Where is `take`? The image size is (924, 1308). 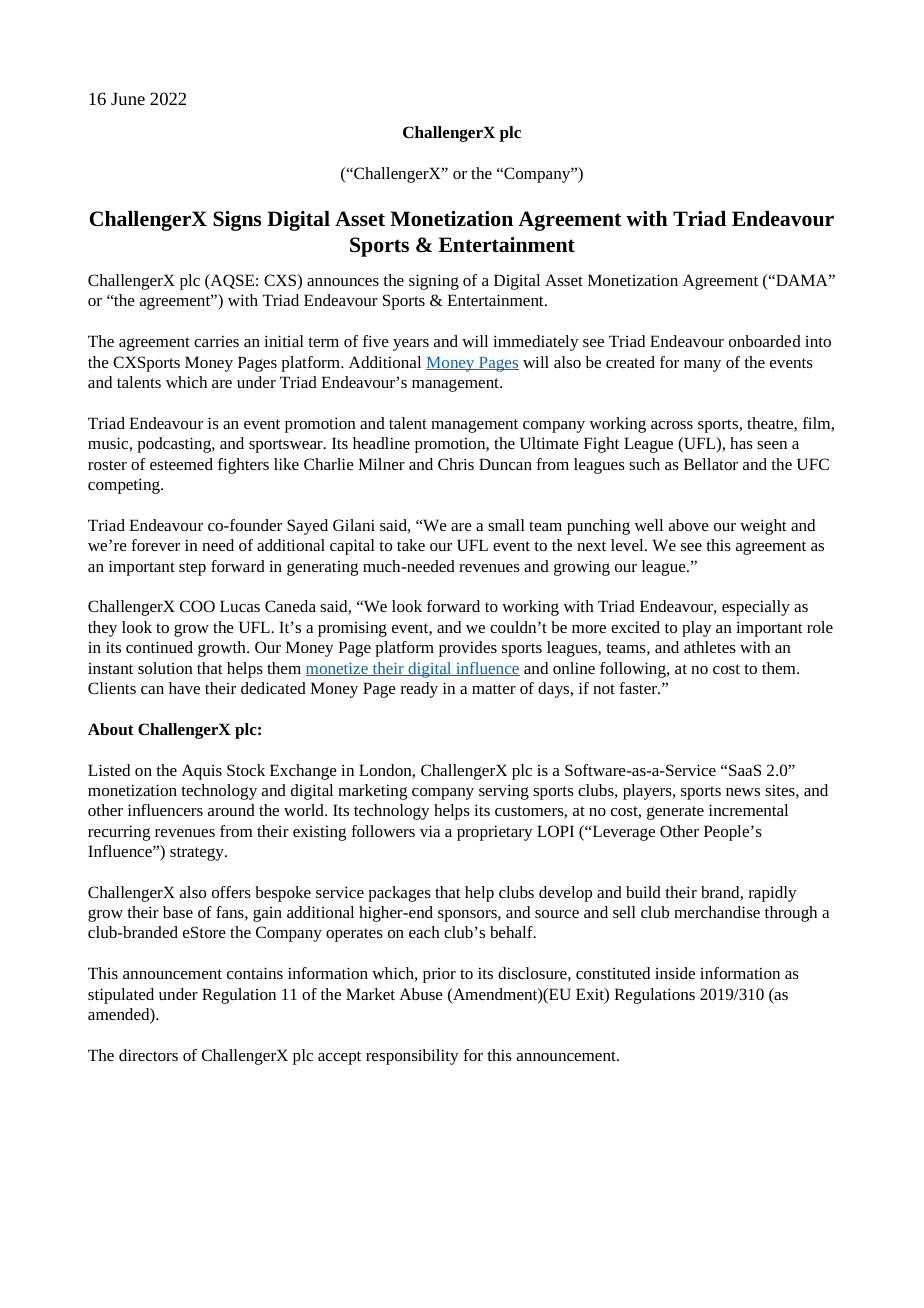 take is located at coordinates (411, 545).
